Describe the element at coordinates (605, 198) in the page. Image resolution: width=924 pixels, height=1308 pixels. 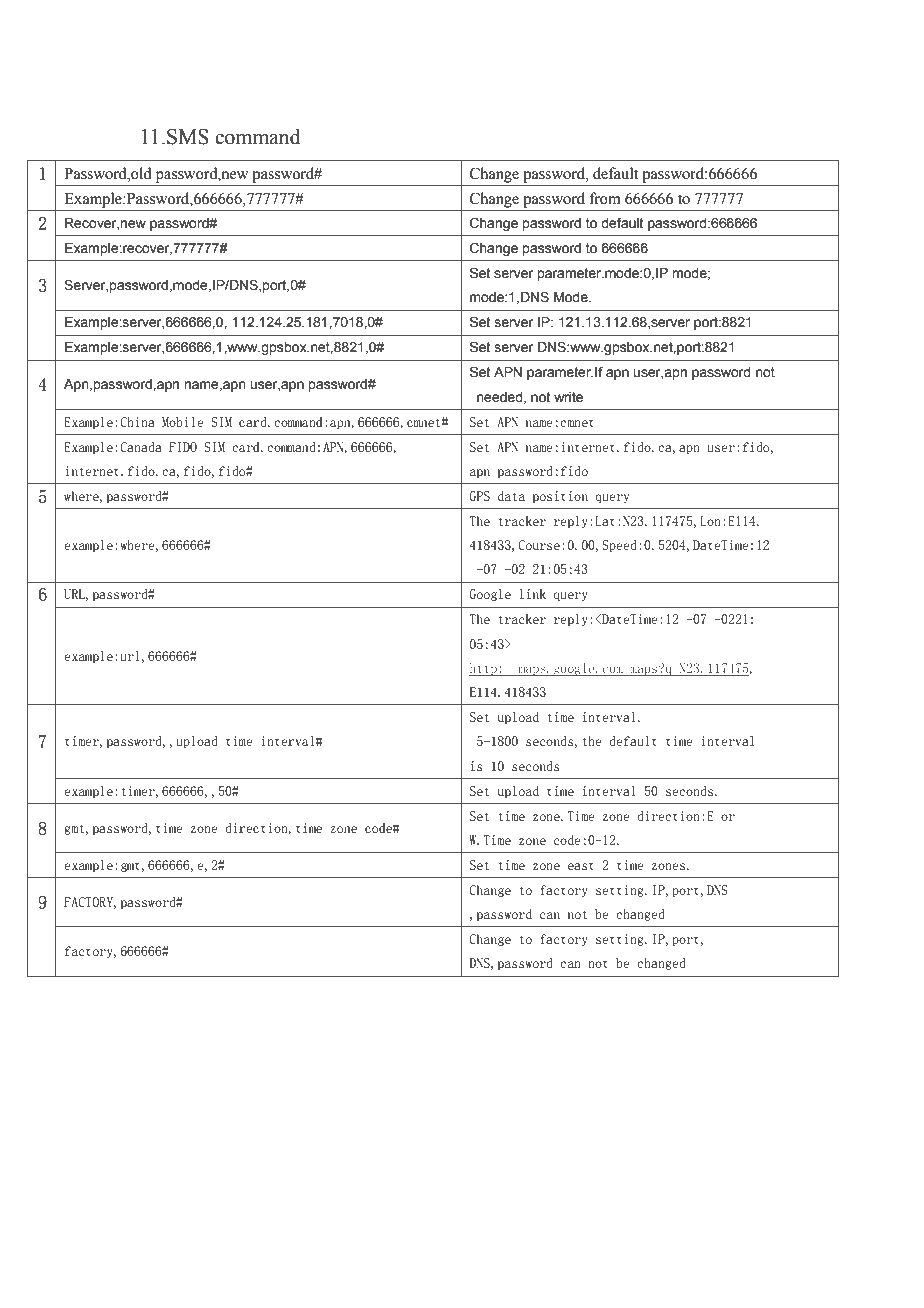
I see `from` at that location.
